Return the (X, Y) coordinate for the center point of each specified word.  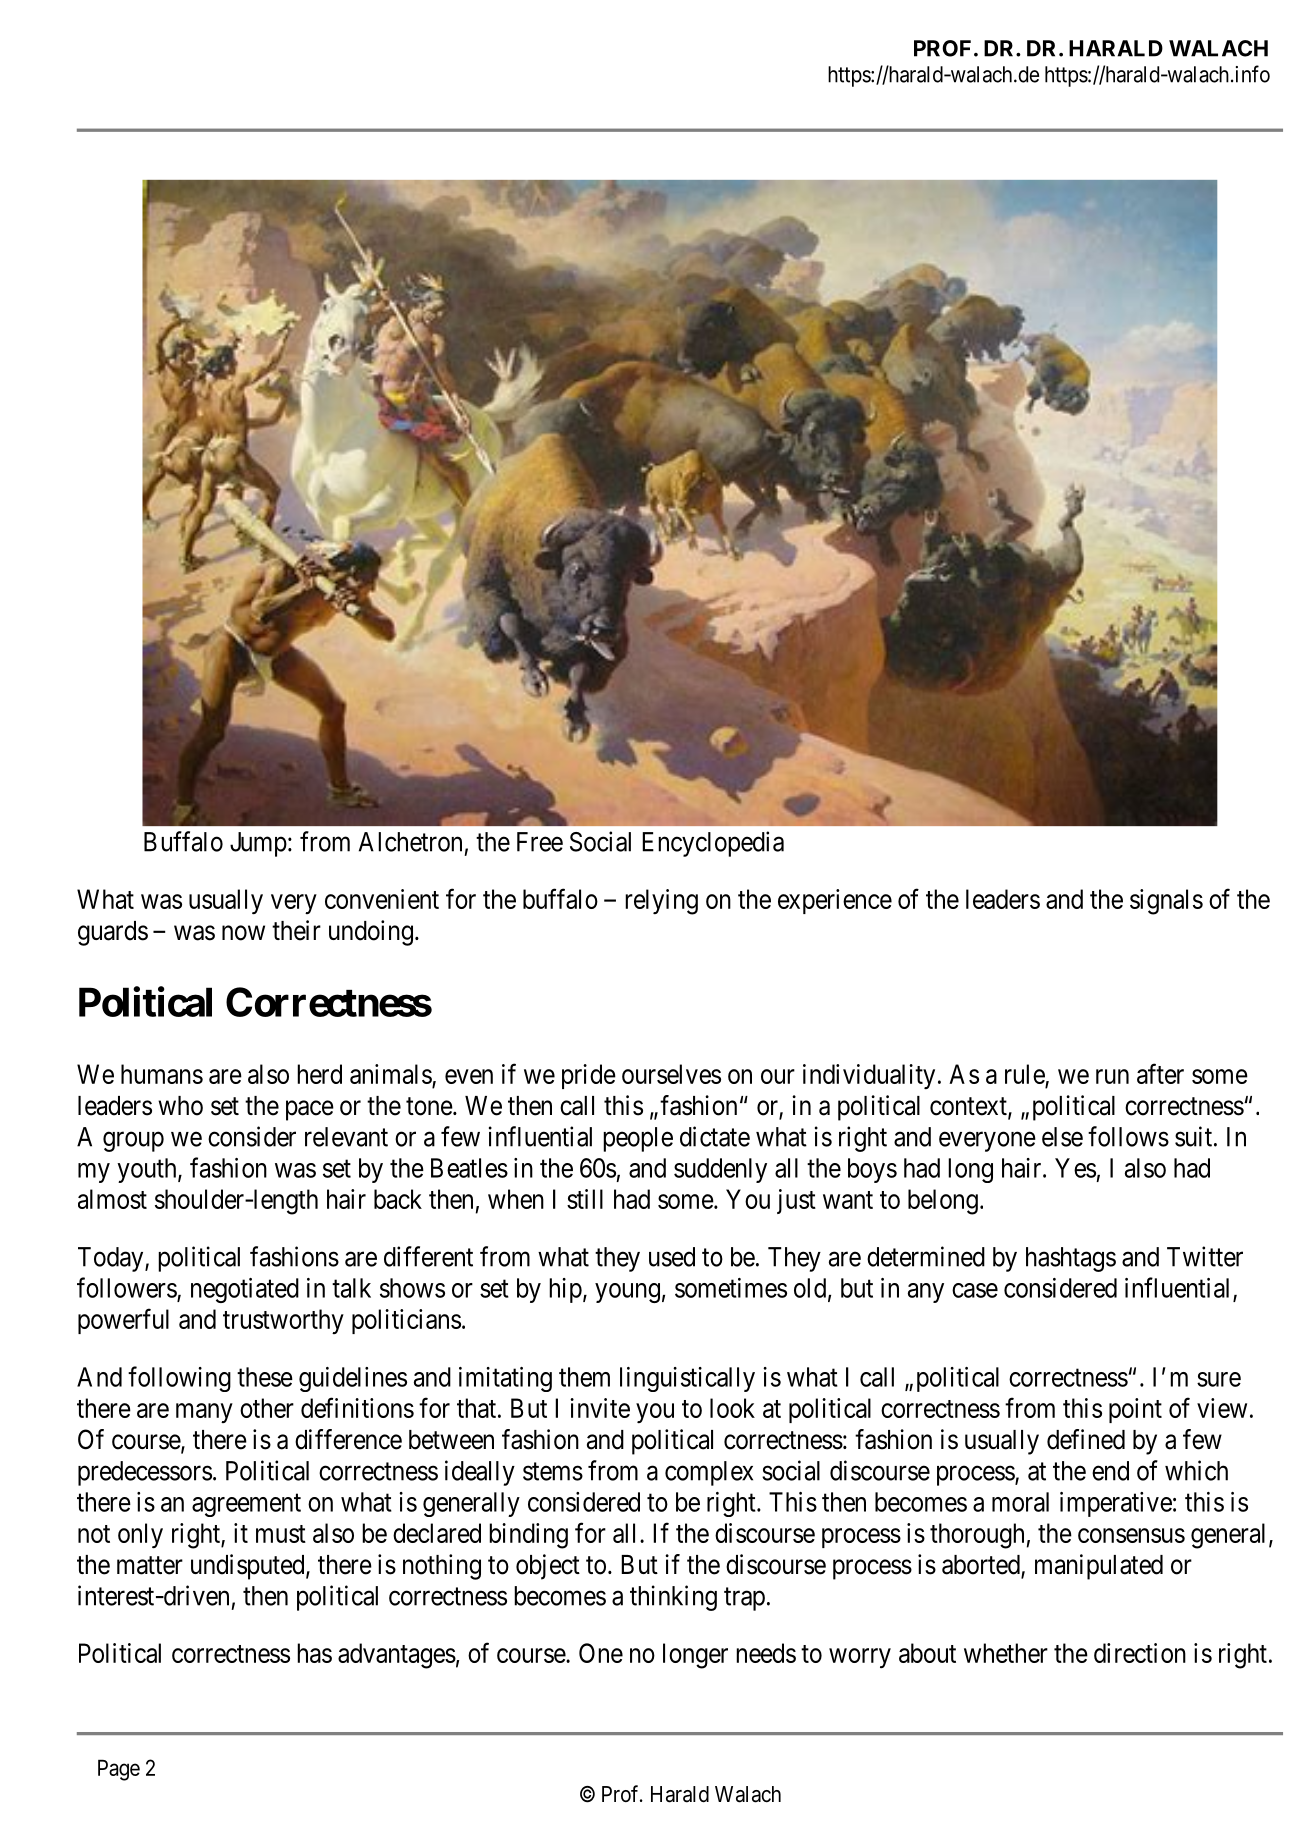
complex (709, 1473)
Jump (258, 844)
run (1112, 1076)
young (627, 1293)
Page (119, 1770)
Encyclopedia (713, 844)
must (281, 1534)
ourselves (671, 1074)
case (975, 1290)
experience (835, 901)
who (180, 1106)
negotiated (245, 1290)
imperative (1116, 1504)
